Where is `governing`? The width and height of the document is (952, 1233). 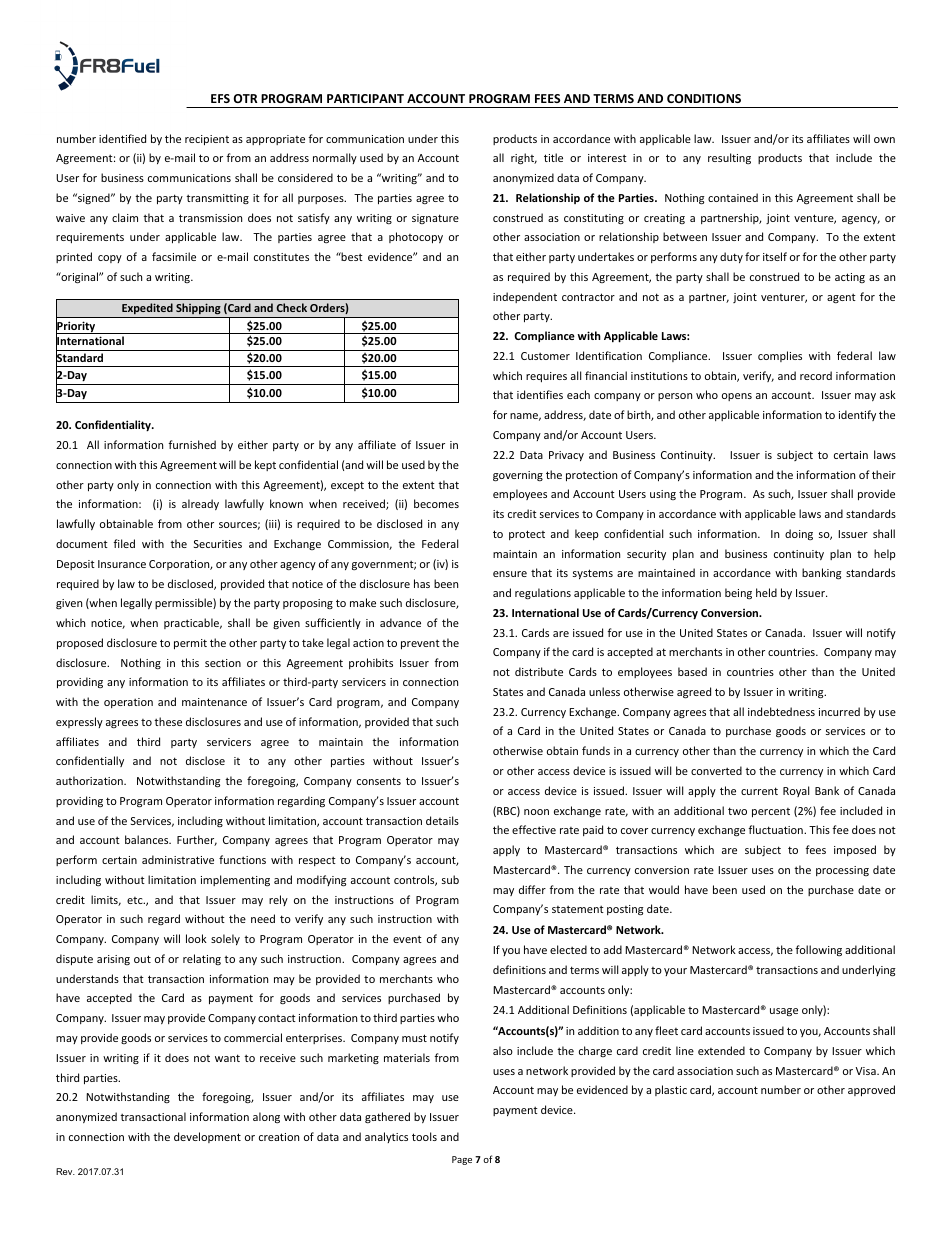 governing is located at coordinates (518, 476).
